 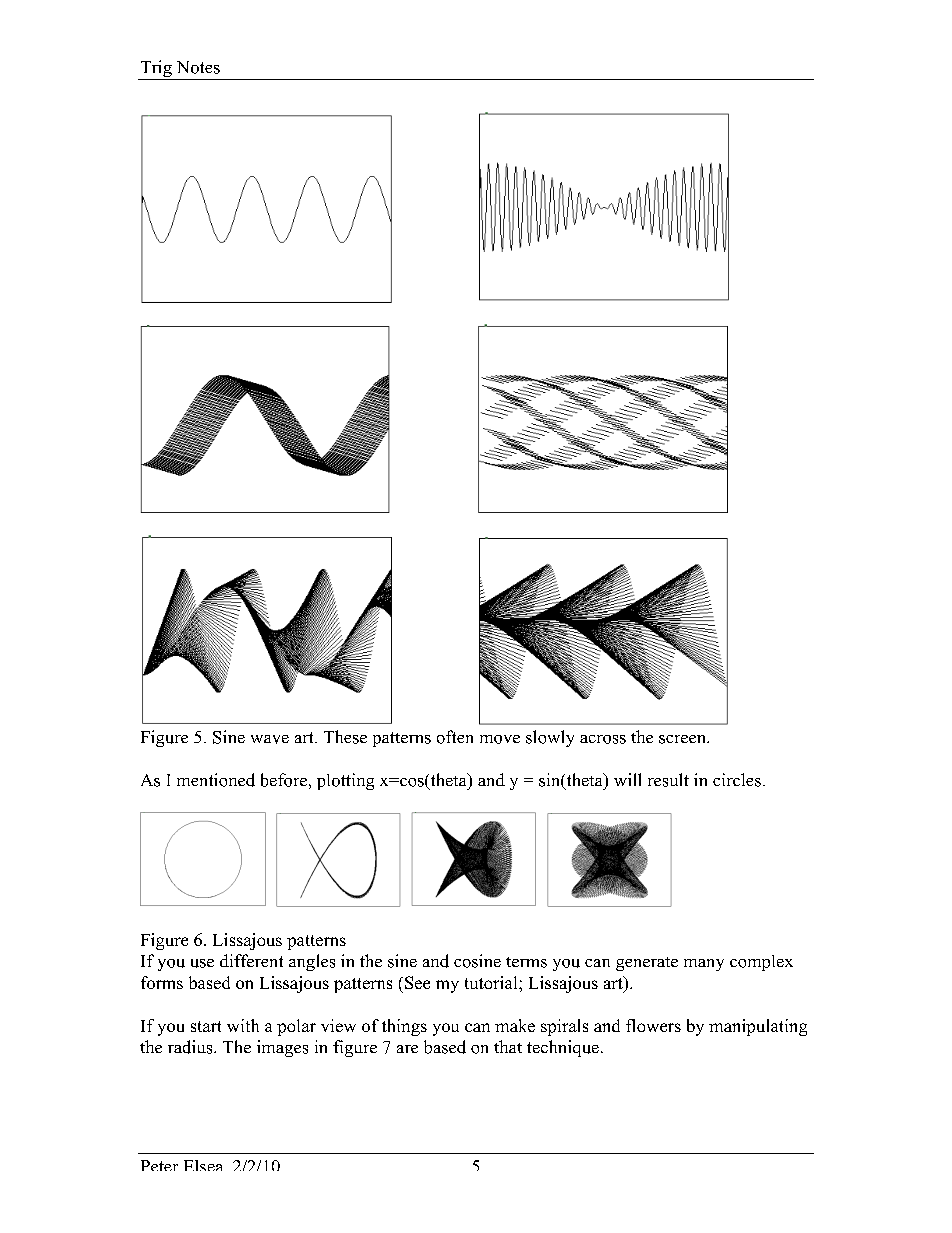 What do you see at coordinates (270, 739) in the page?
I see `wave` at bounding box center [270, 739].
